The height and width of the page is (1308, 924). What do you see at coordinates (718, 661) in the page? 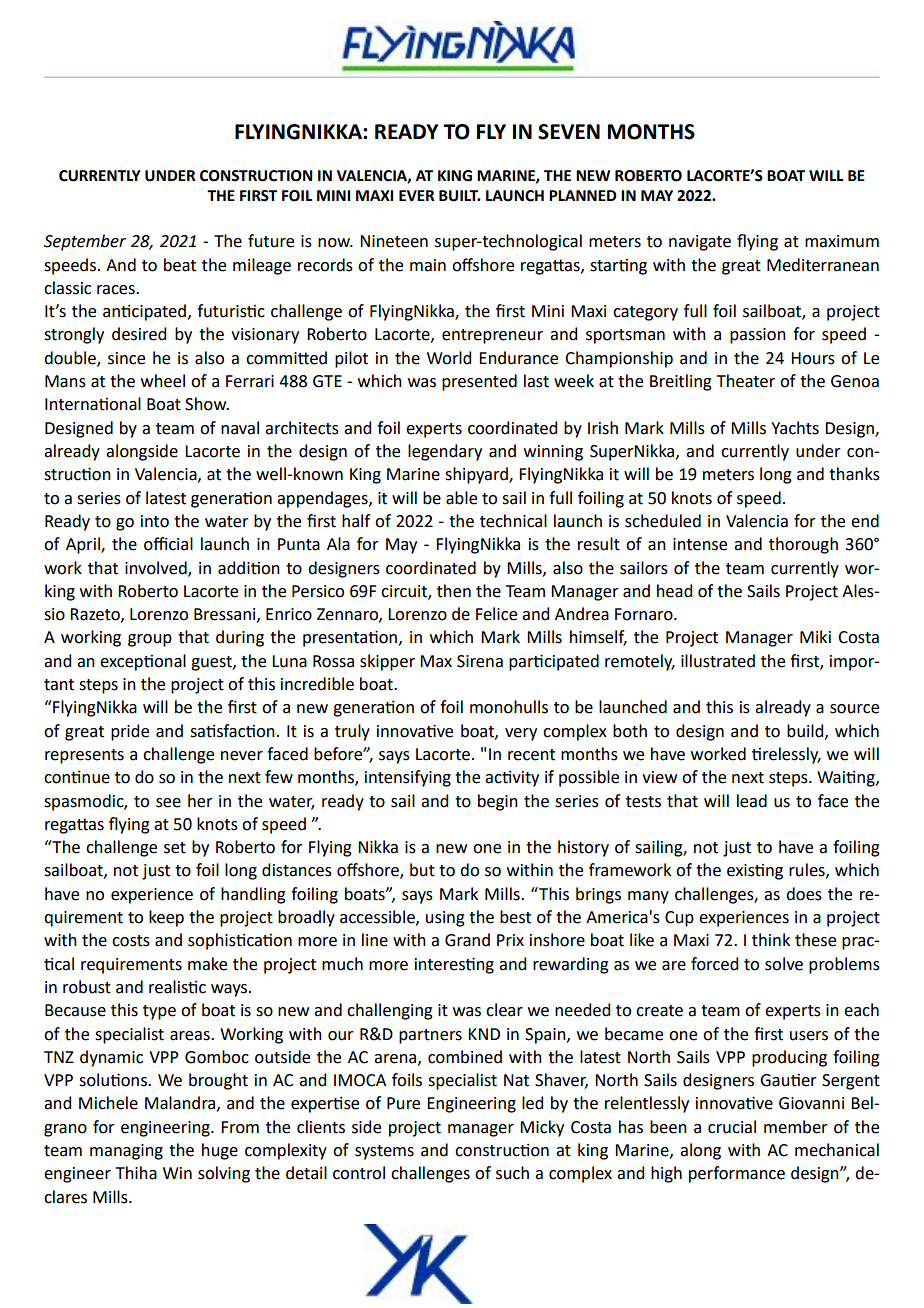
I see `illustrated` at bounding box center [718, 661].
